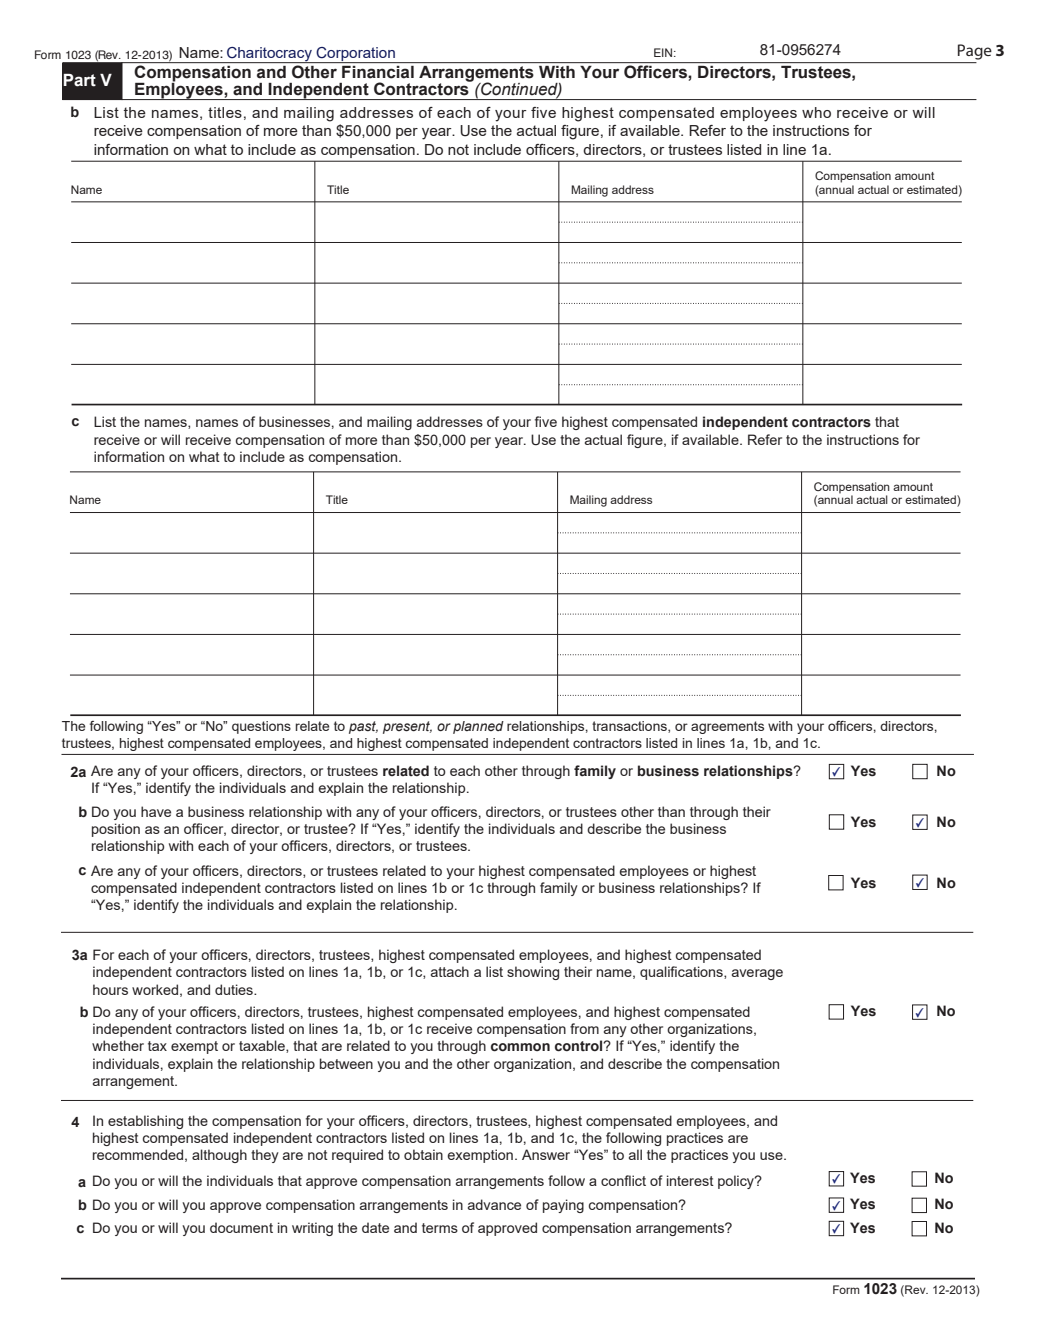 The image size is (1037, 1341). I want to click on interest, so click(690, 1180).
